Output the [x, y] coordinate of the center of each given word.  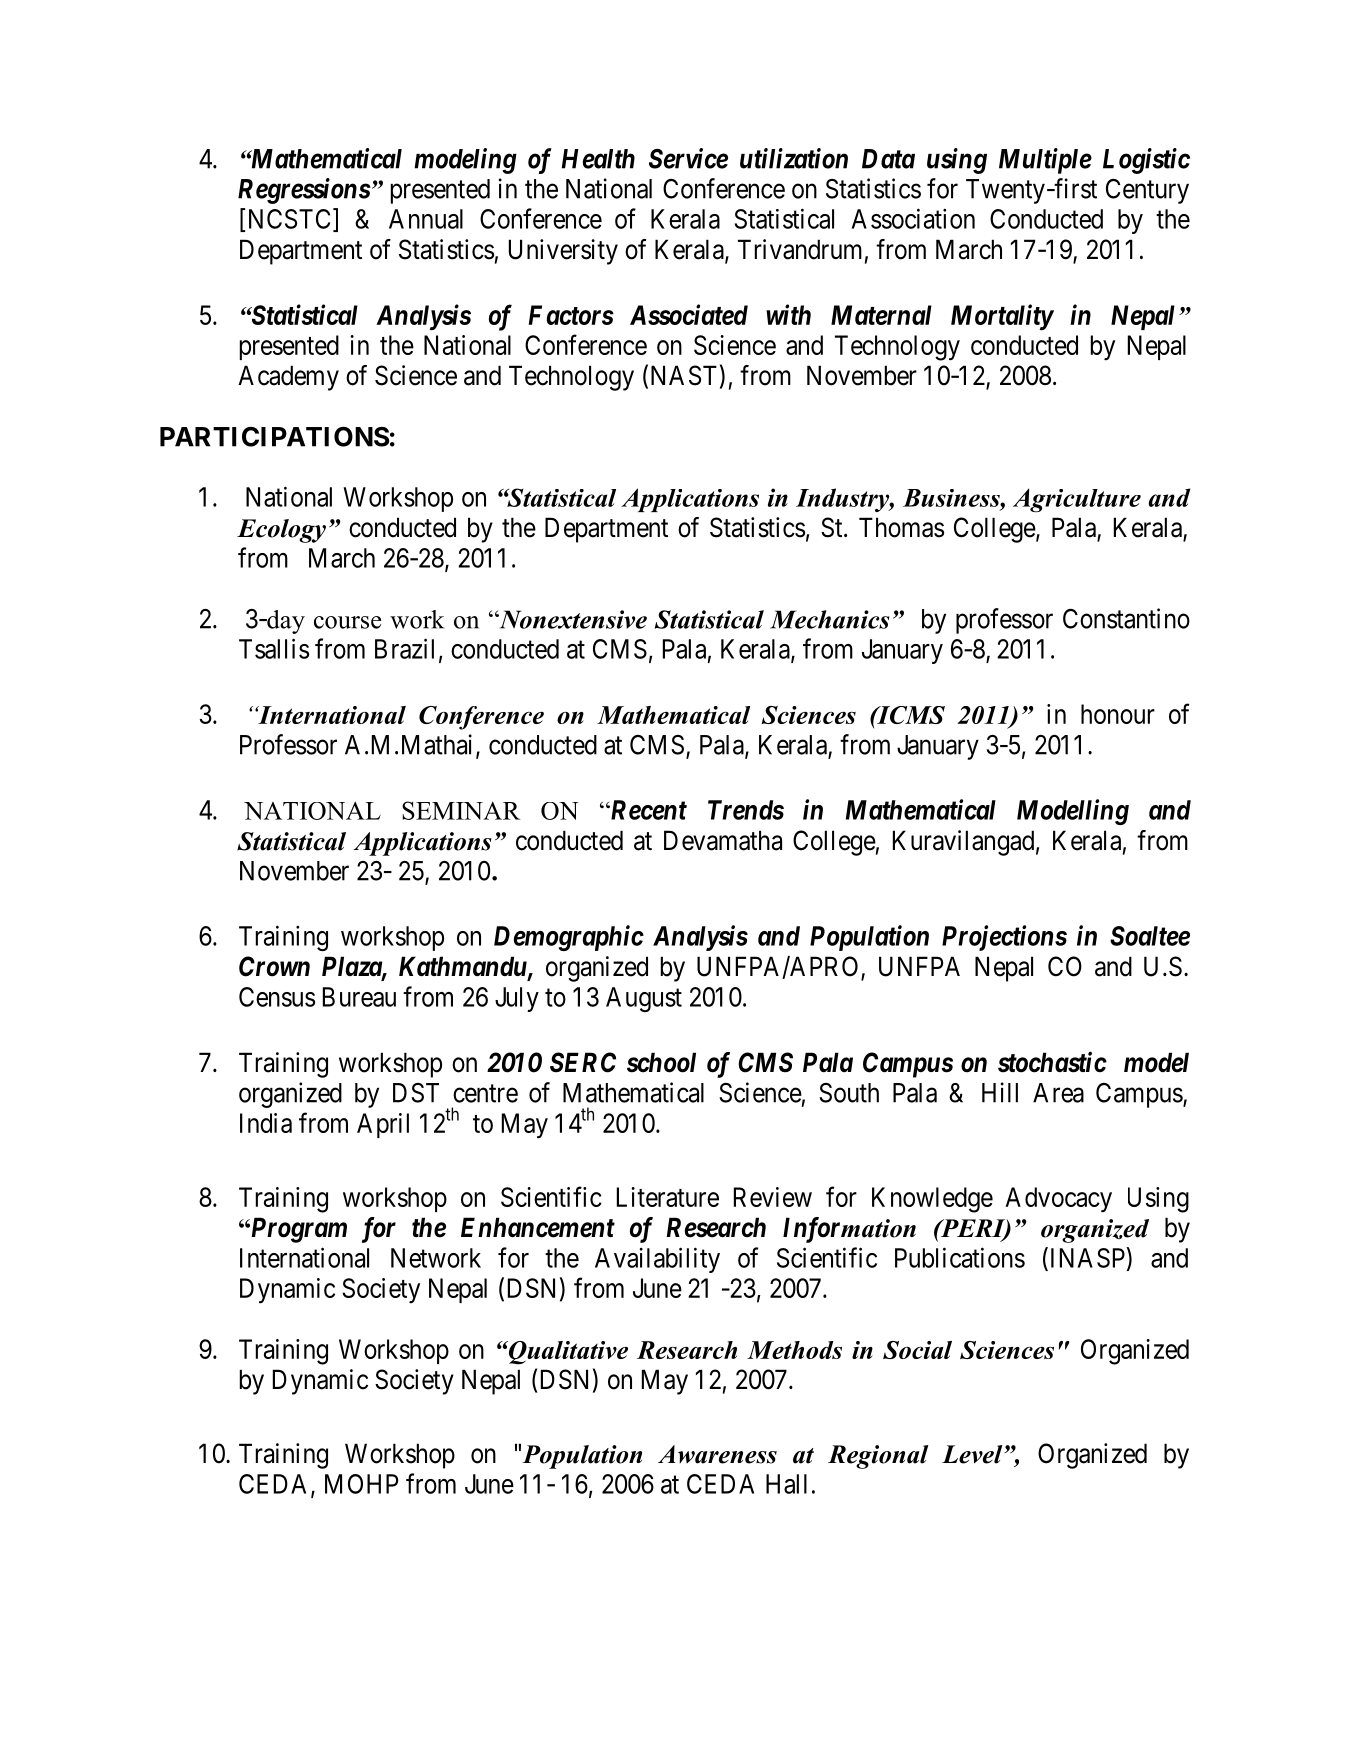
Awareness [717, 1454]
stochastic [1052, 1062]
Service [688, 158]
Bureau [359, 997]
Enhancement [538, 1227]
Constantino [1126, 618]
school [661, 1062]
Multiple [1045, 161]
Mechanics [830, 619]
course [347, 622]
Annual [426, 219]
